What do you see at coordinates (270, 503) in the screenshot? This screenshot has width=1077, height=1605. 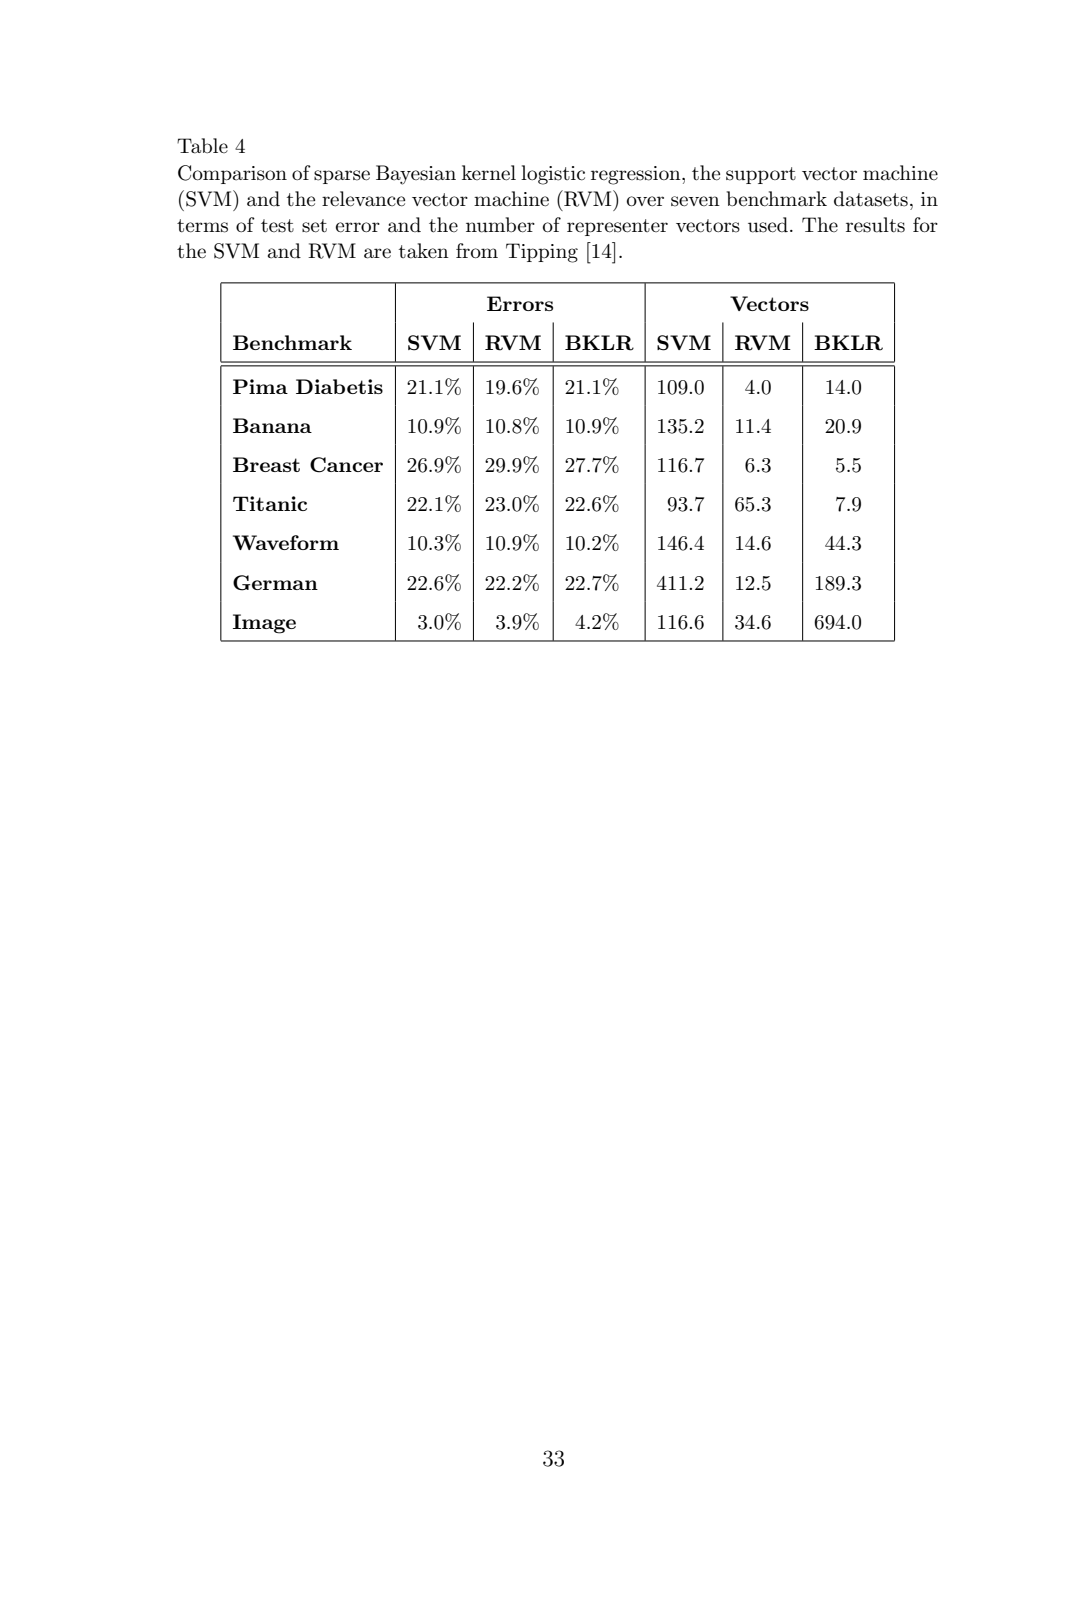 I see `Titanic` at bounding box center [270, 503].
